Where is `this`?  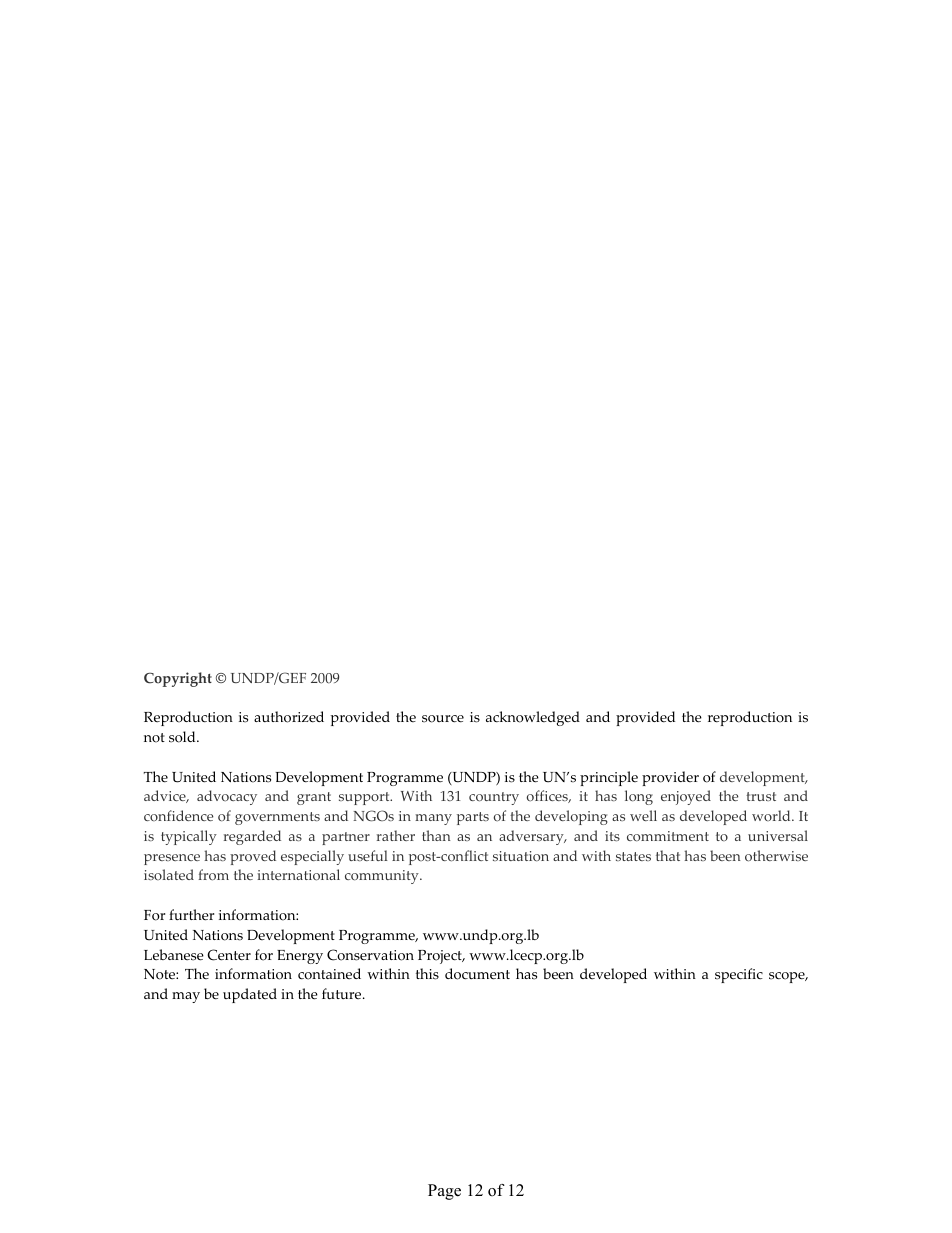 this is located at coordinates (427, 974).
